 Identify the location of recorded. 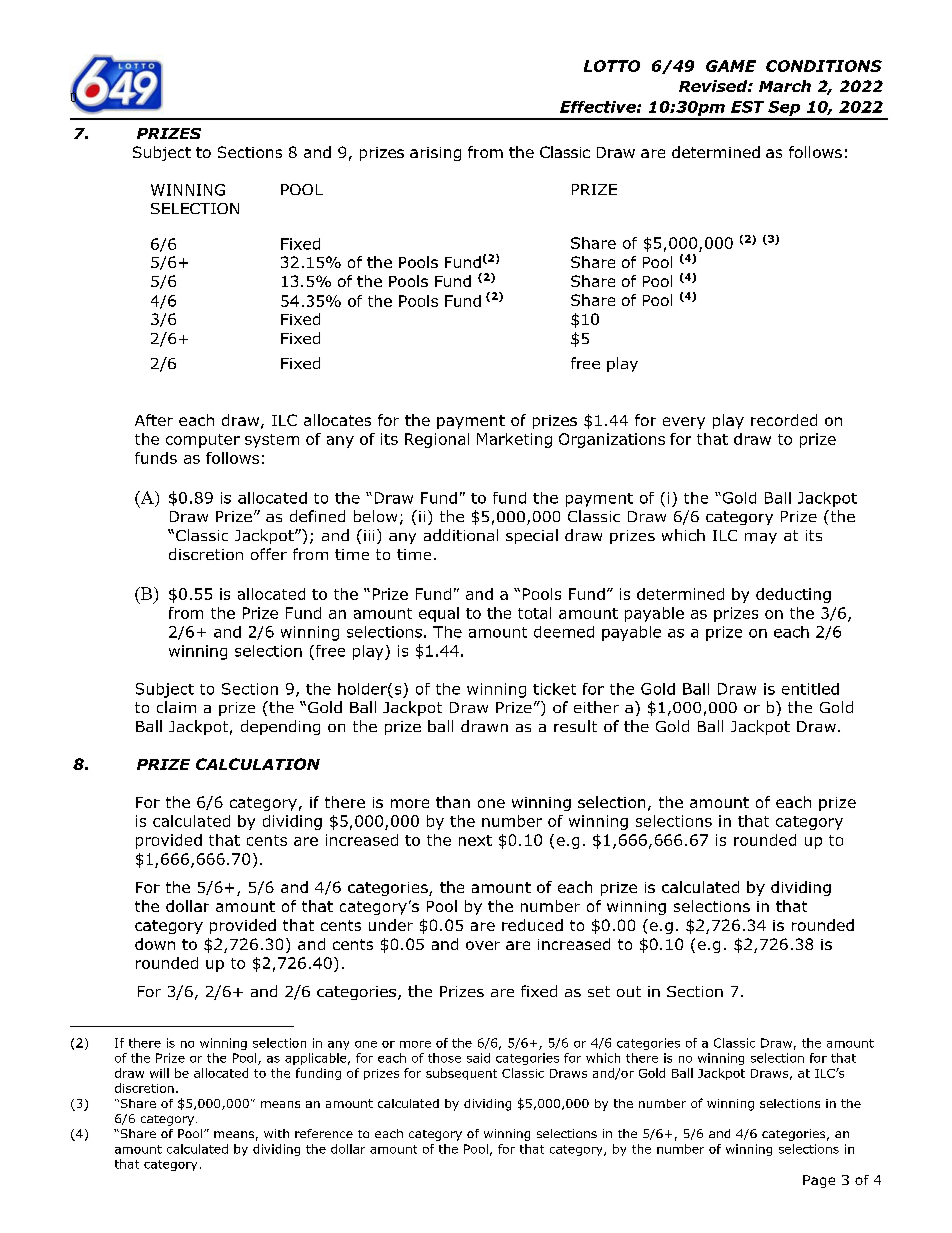
(784, 420).
